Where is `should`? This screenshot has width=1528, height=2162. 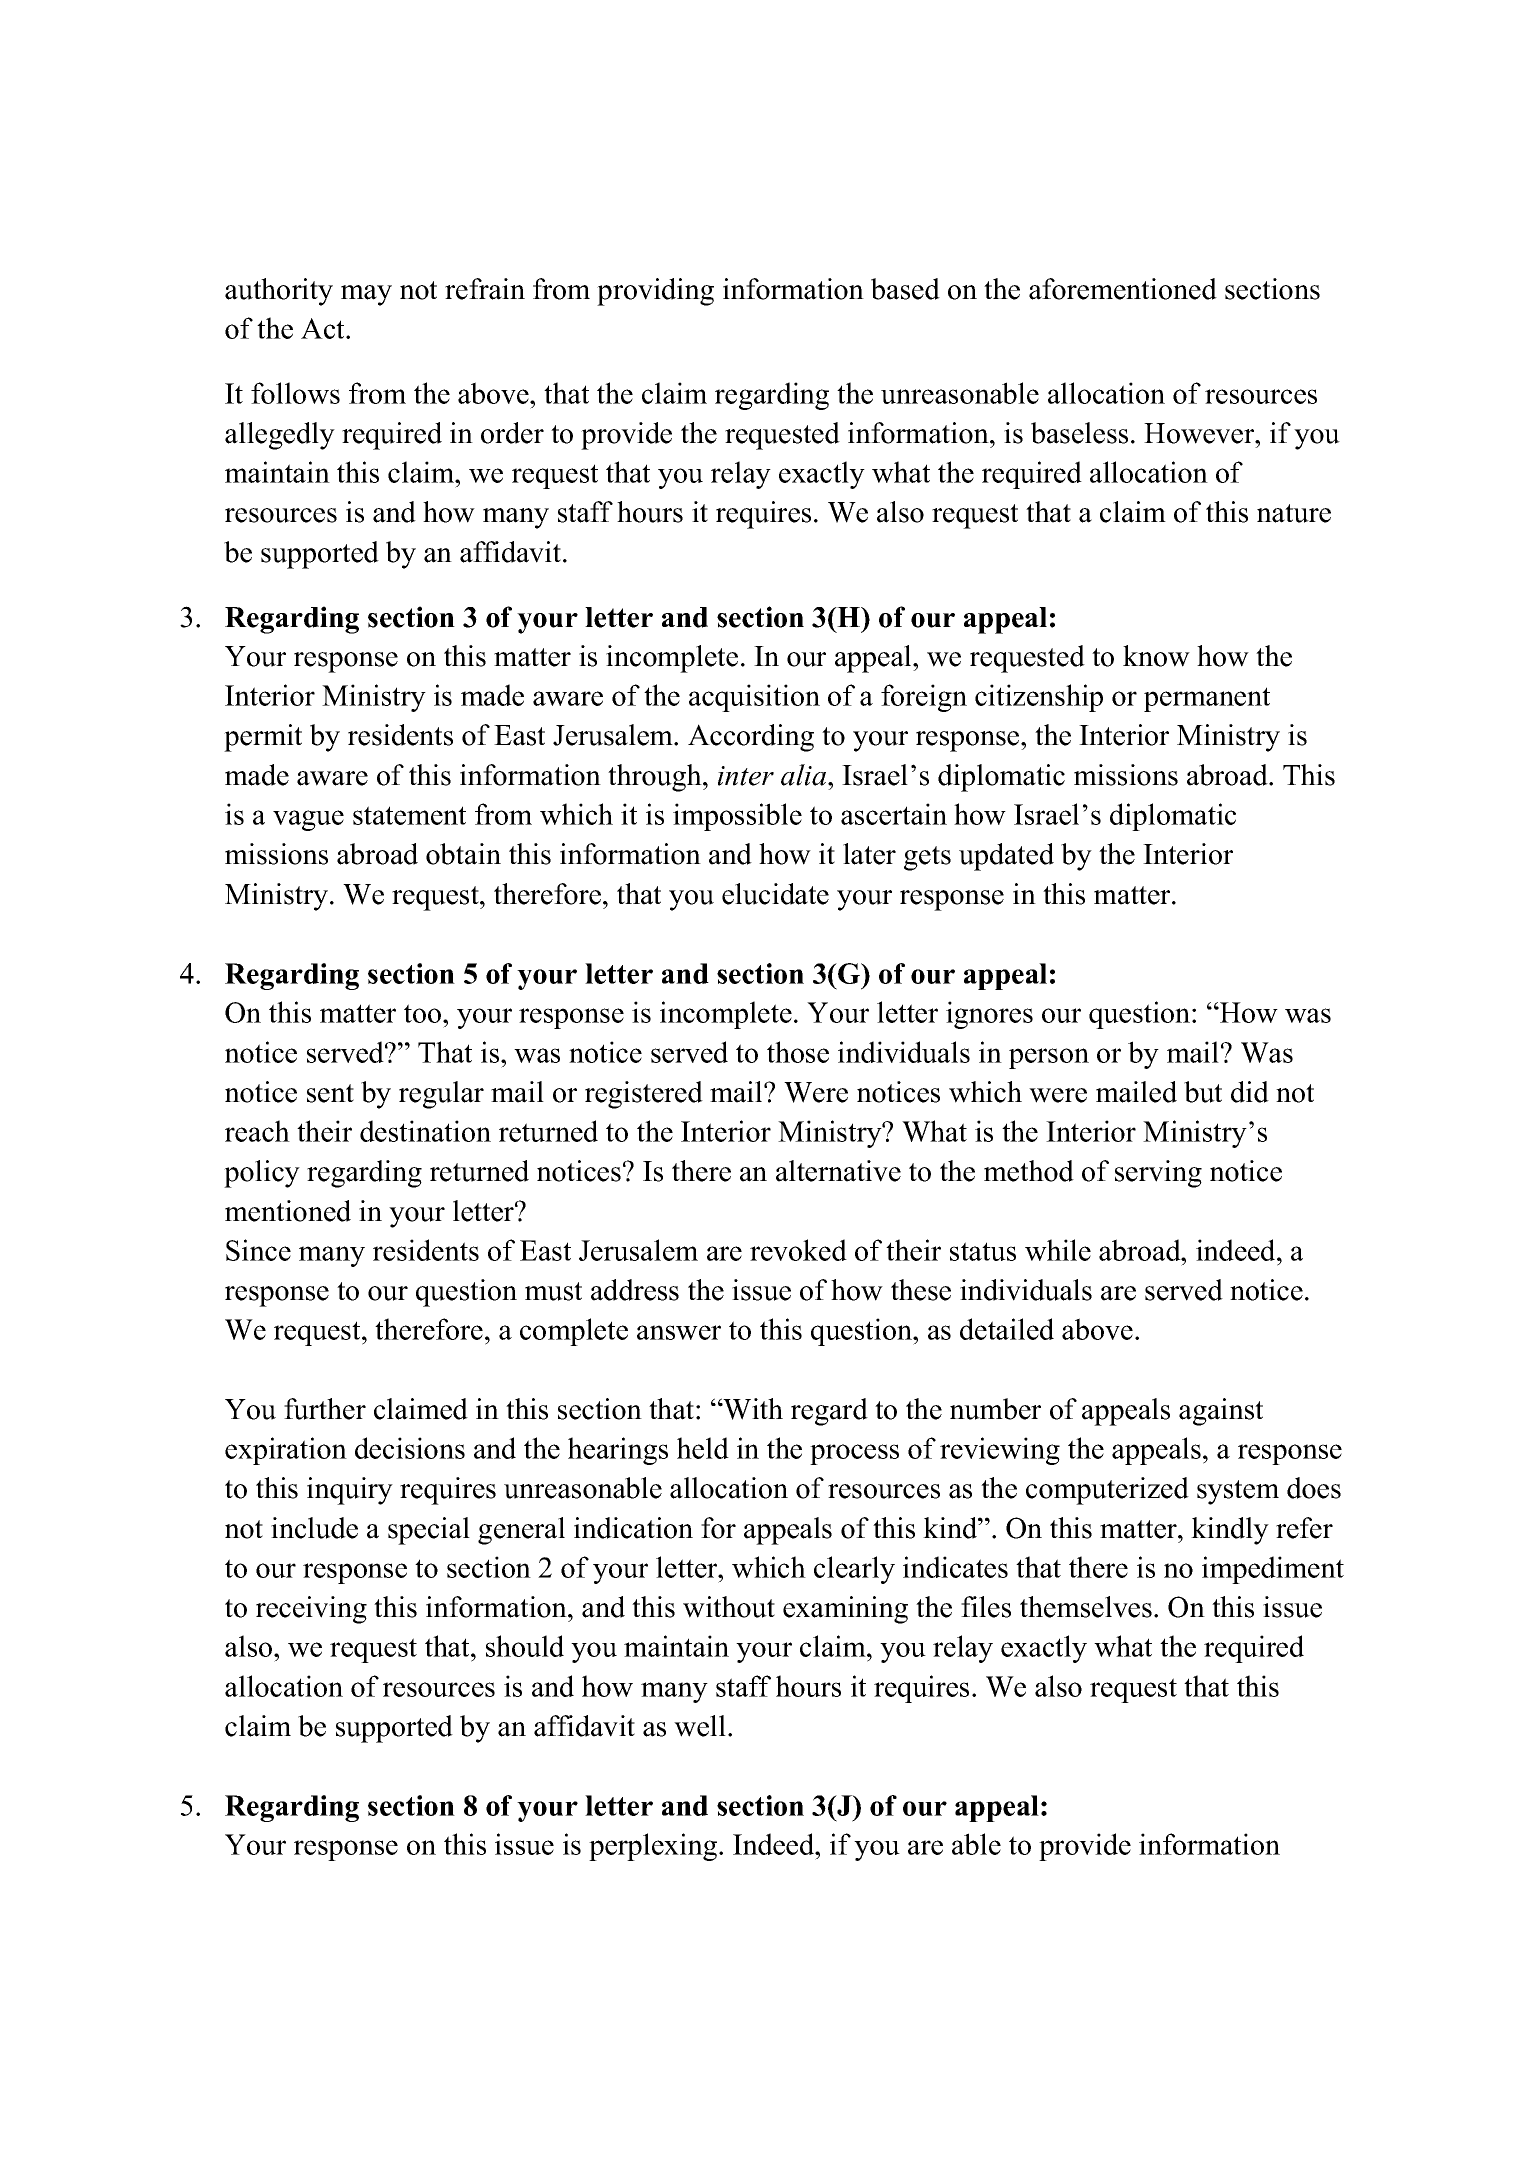 should is located at coordinates (525, 1646).
